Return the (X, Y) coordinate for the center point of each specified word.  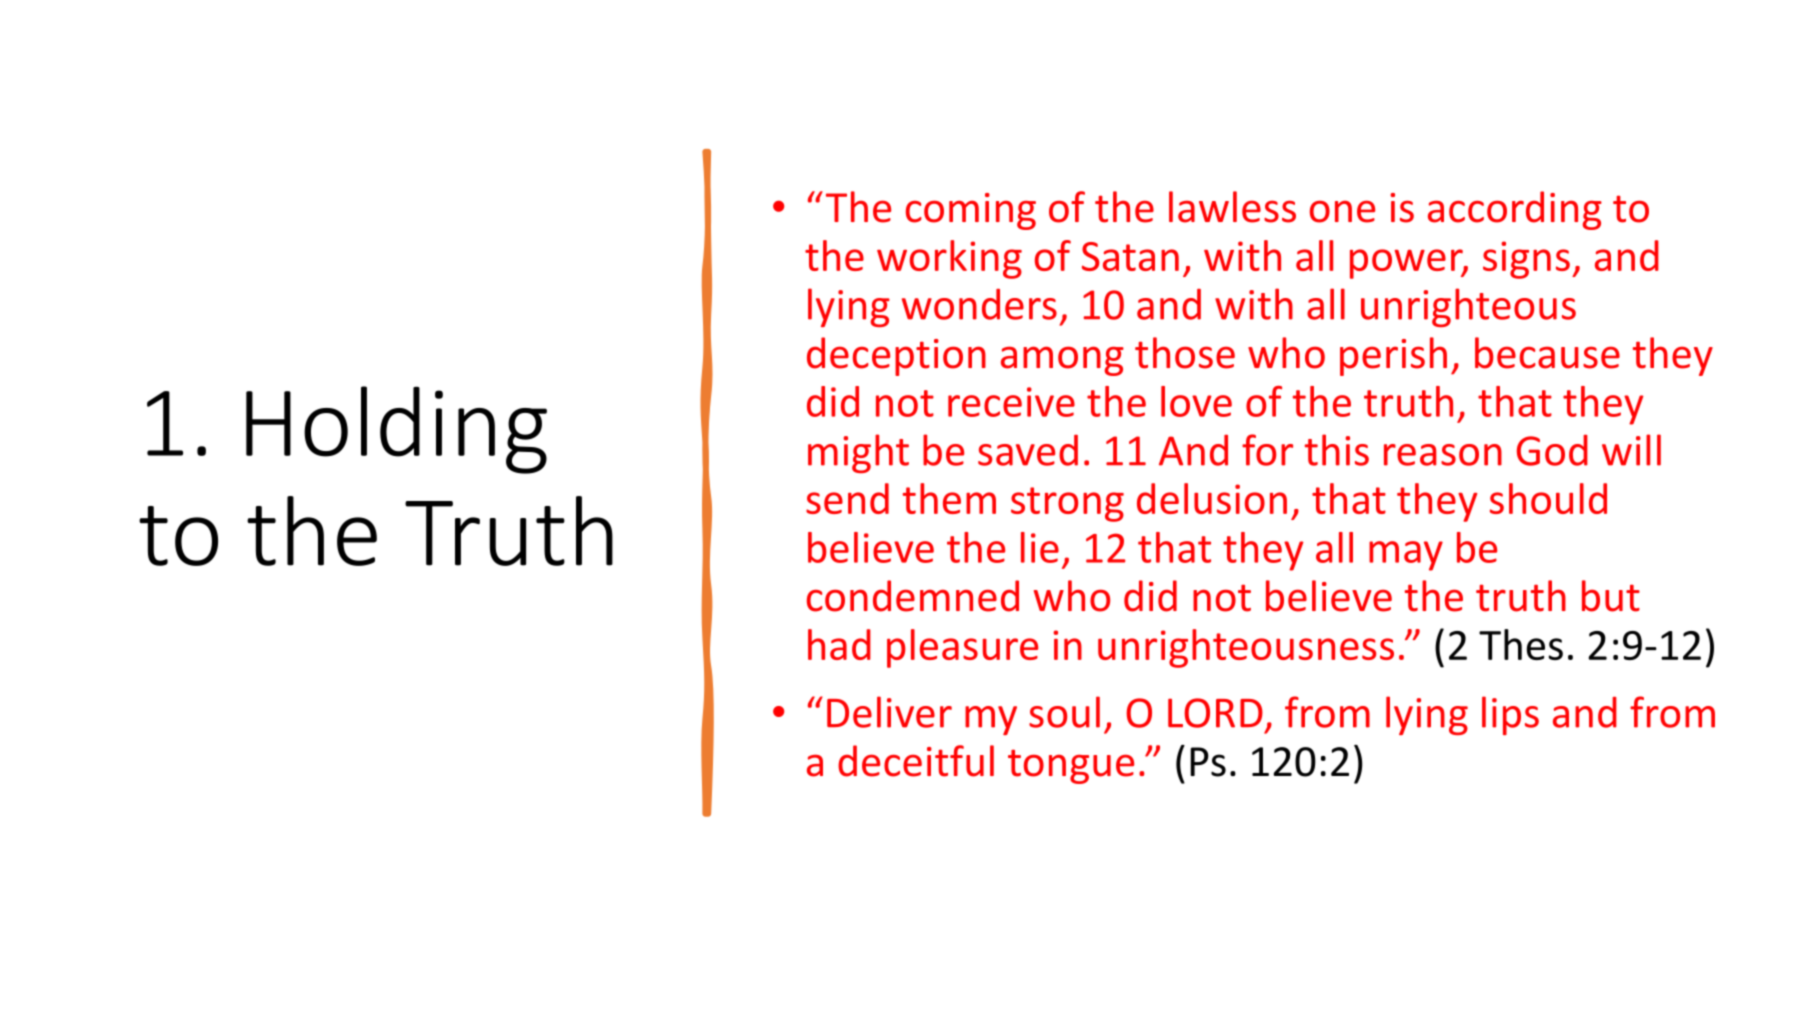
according (1515, 210)
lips (1510, 715)
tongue (1071, 766)
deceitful (916, 761)
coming (971, 211)
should (1548, 498)
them (949, 498)
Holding (396, 430)
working (949, 259)
